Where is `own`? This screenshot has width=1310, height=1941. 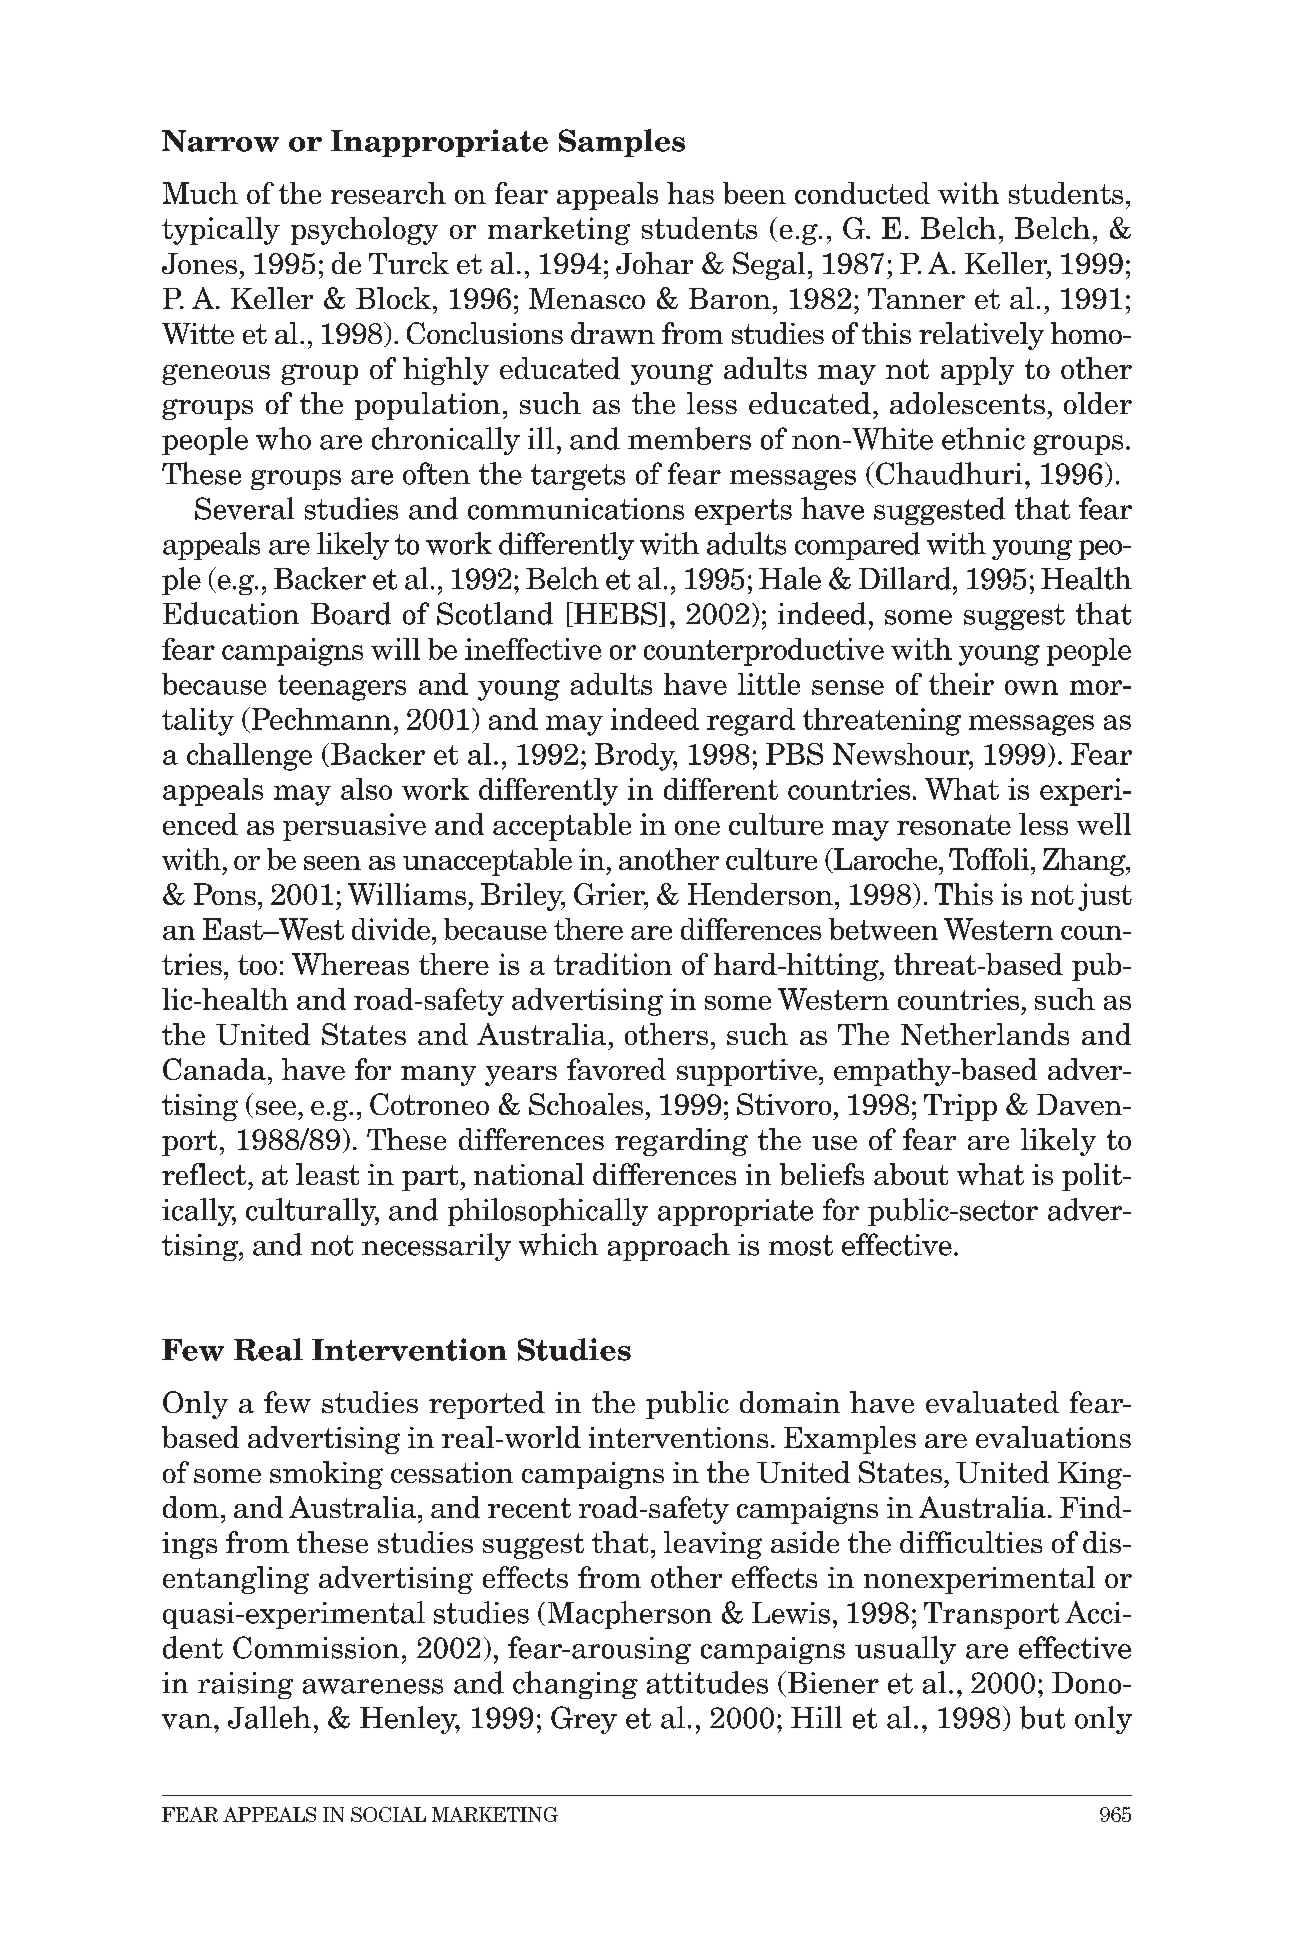 own is located at coordinates (1031, 687).
